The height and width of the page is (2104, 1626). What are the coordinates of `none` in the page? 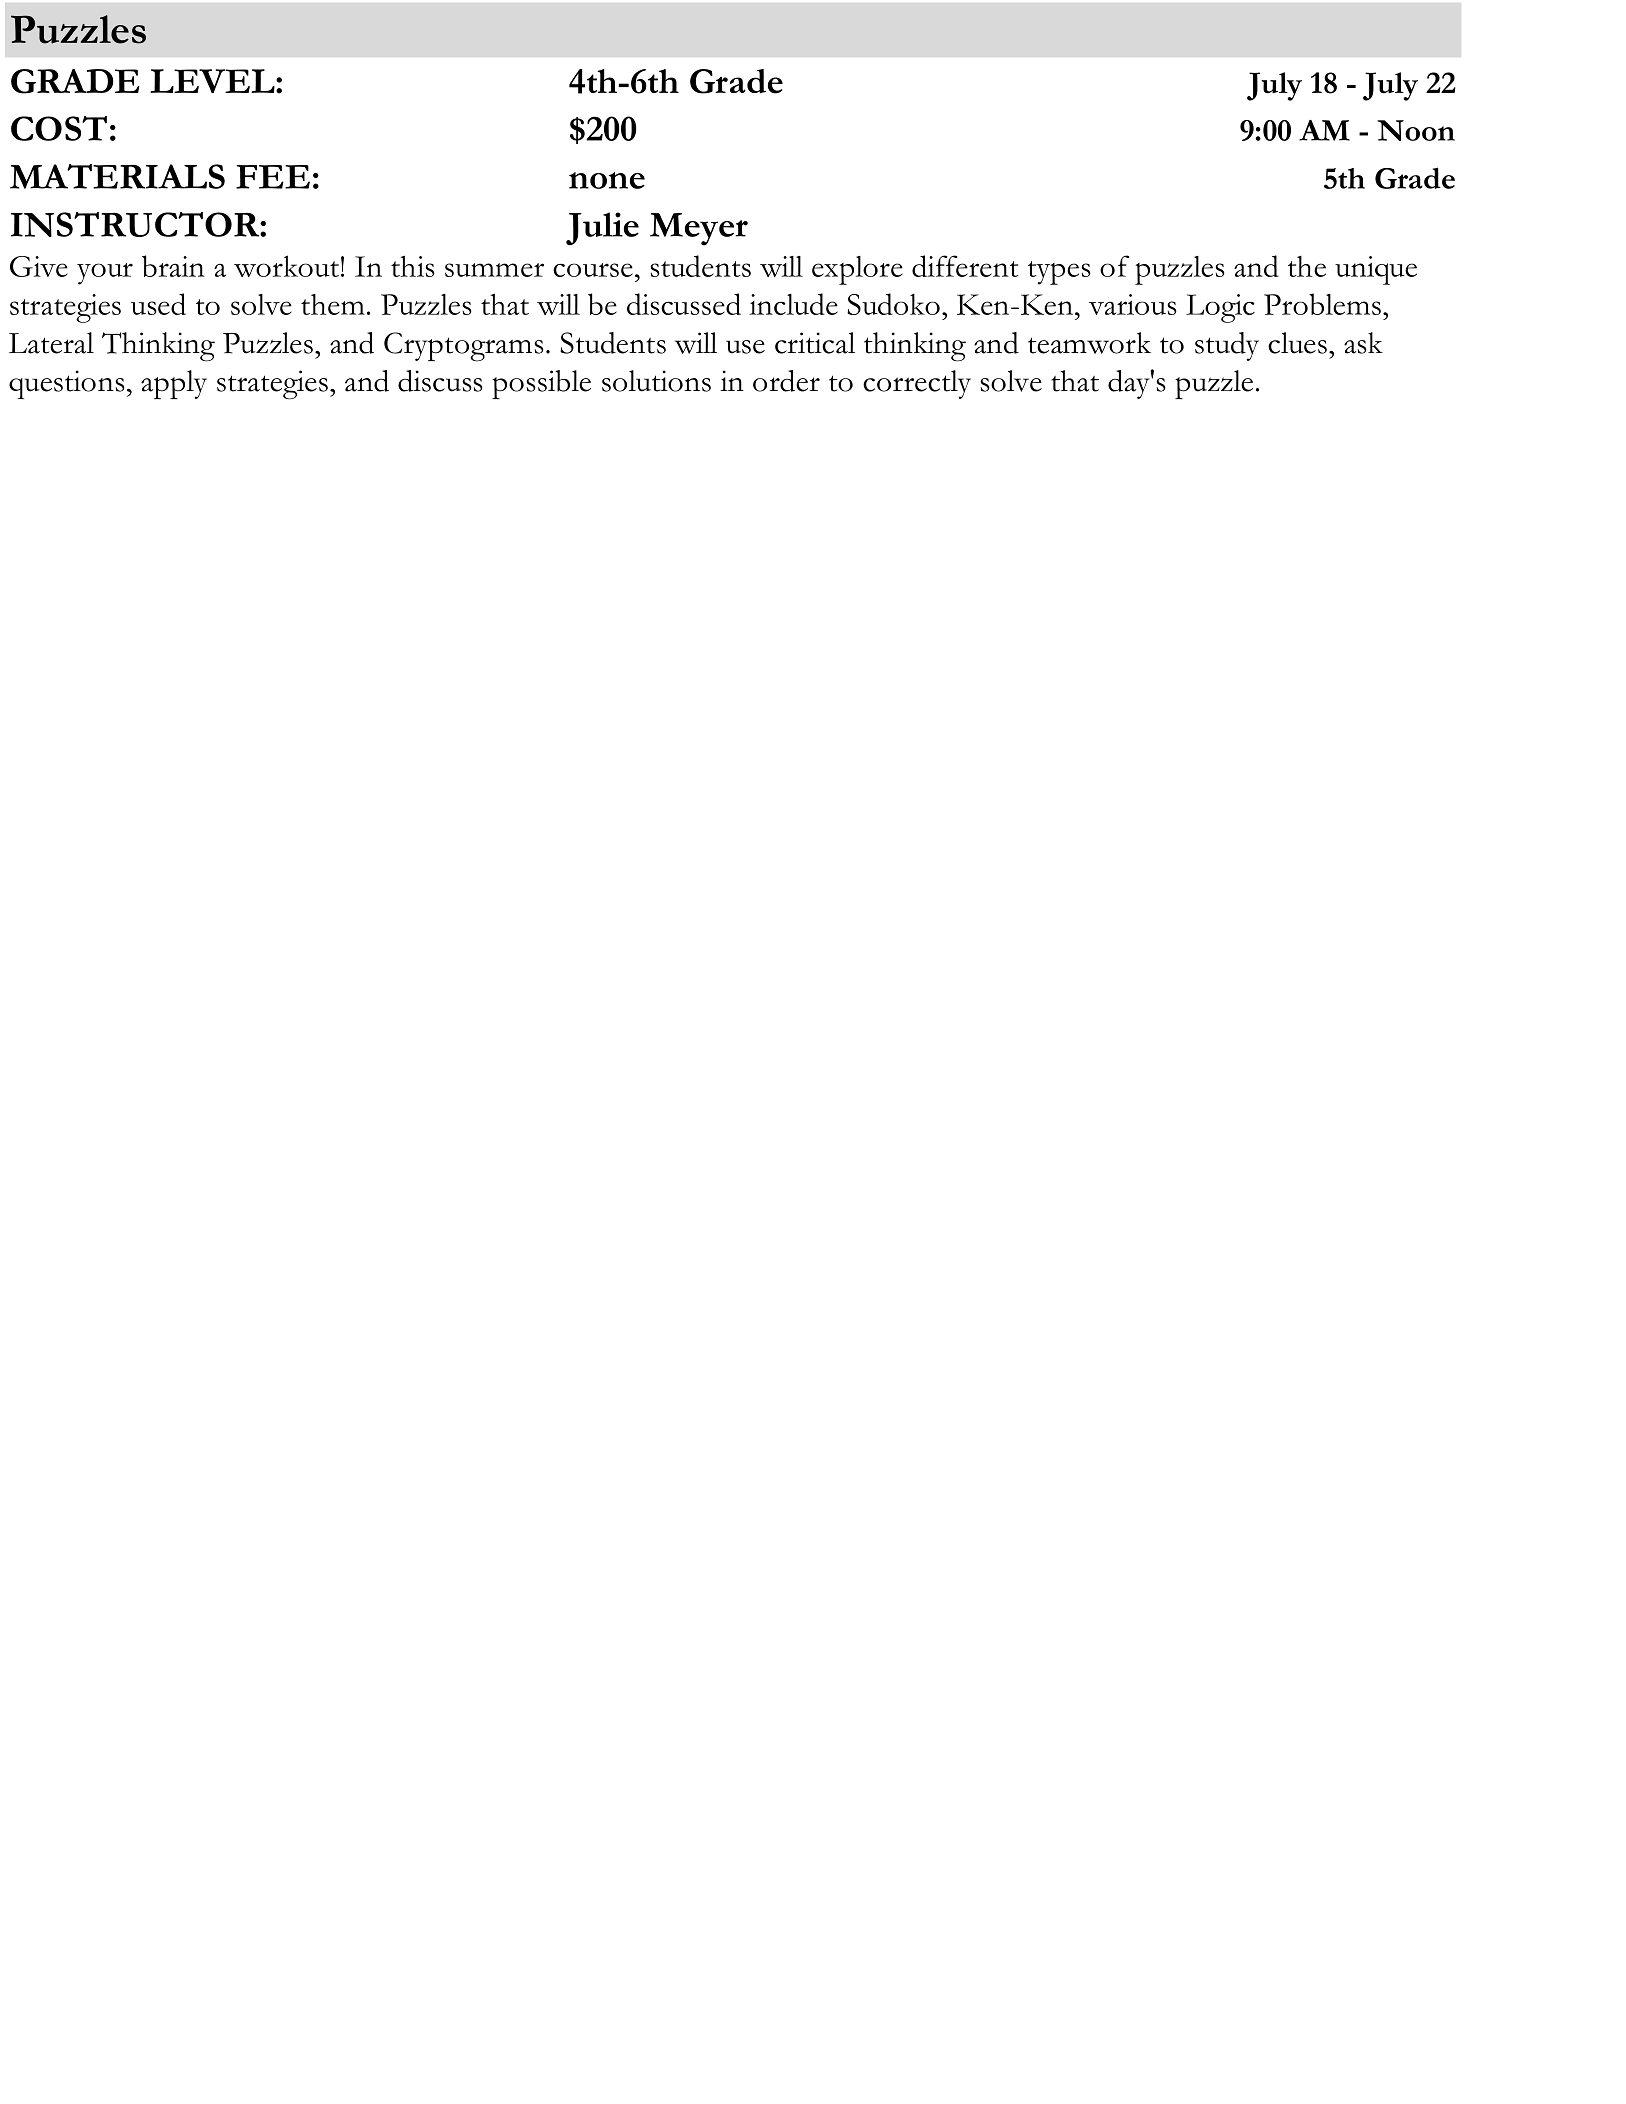 It's located at (607, 180).
